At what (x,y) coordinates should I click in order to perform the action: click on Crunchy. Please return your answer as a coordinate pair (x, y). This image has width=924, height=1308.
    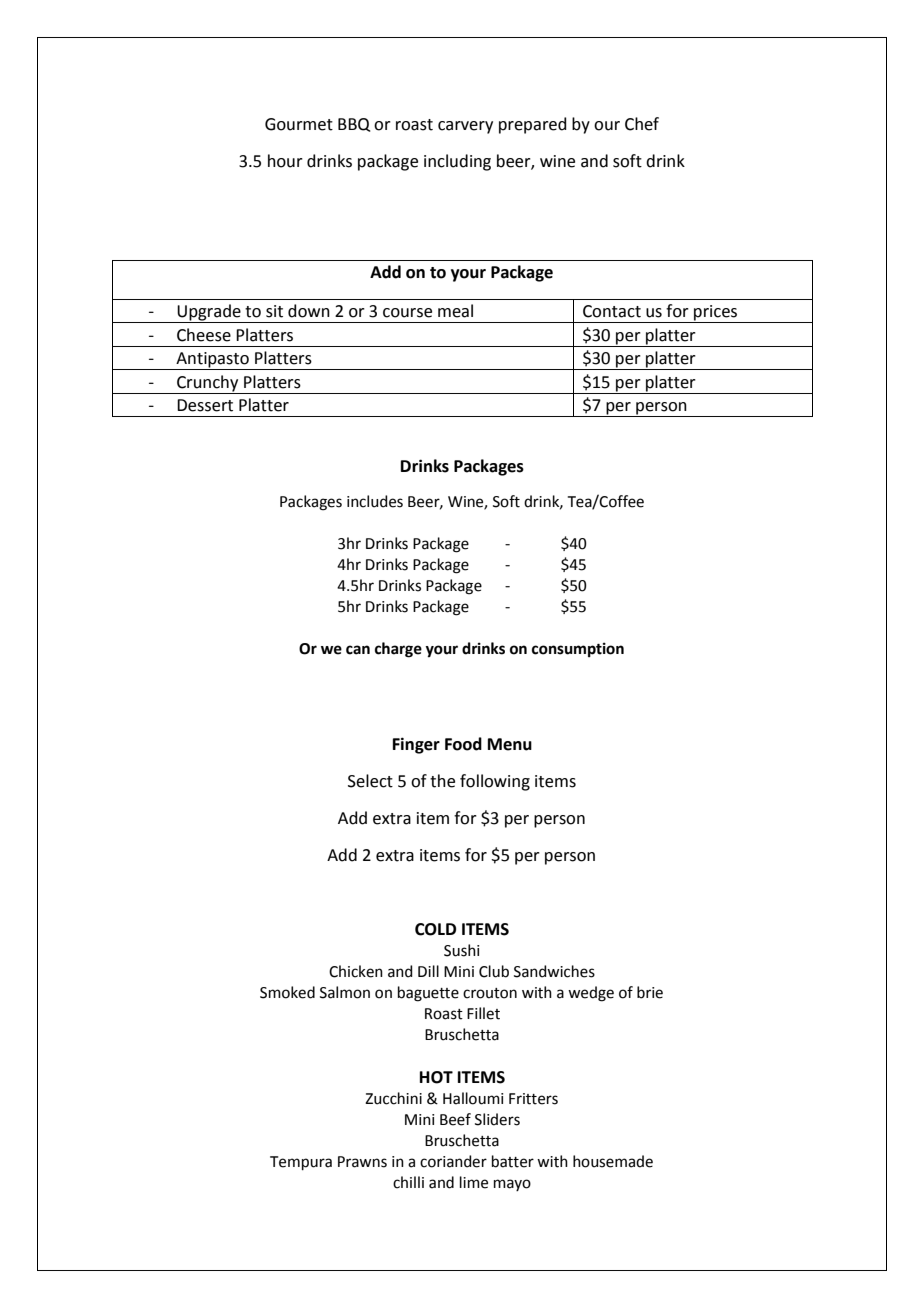
    Looking at the image, I should click on (208, 384).
